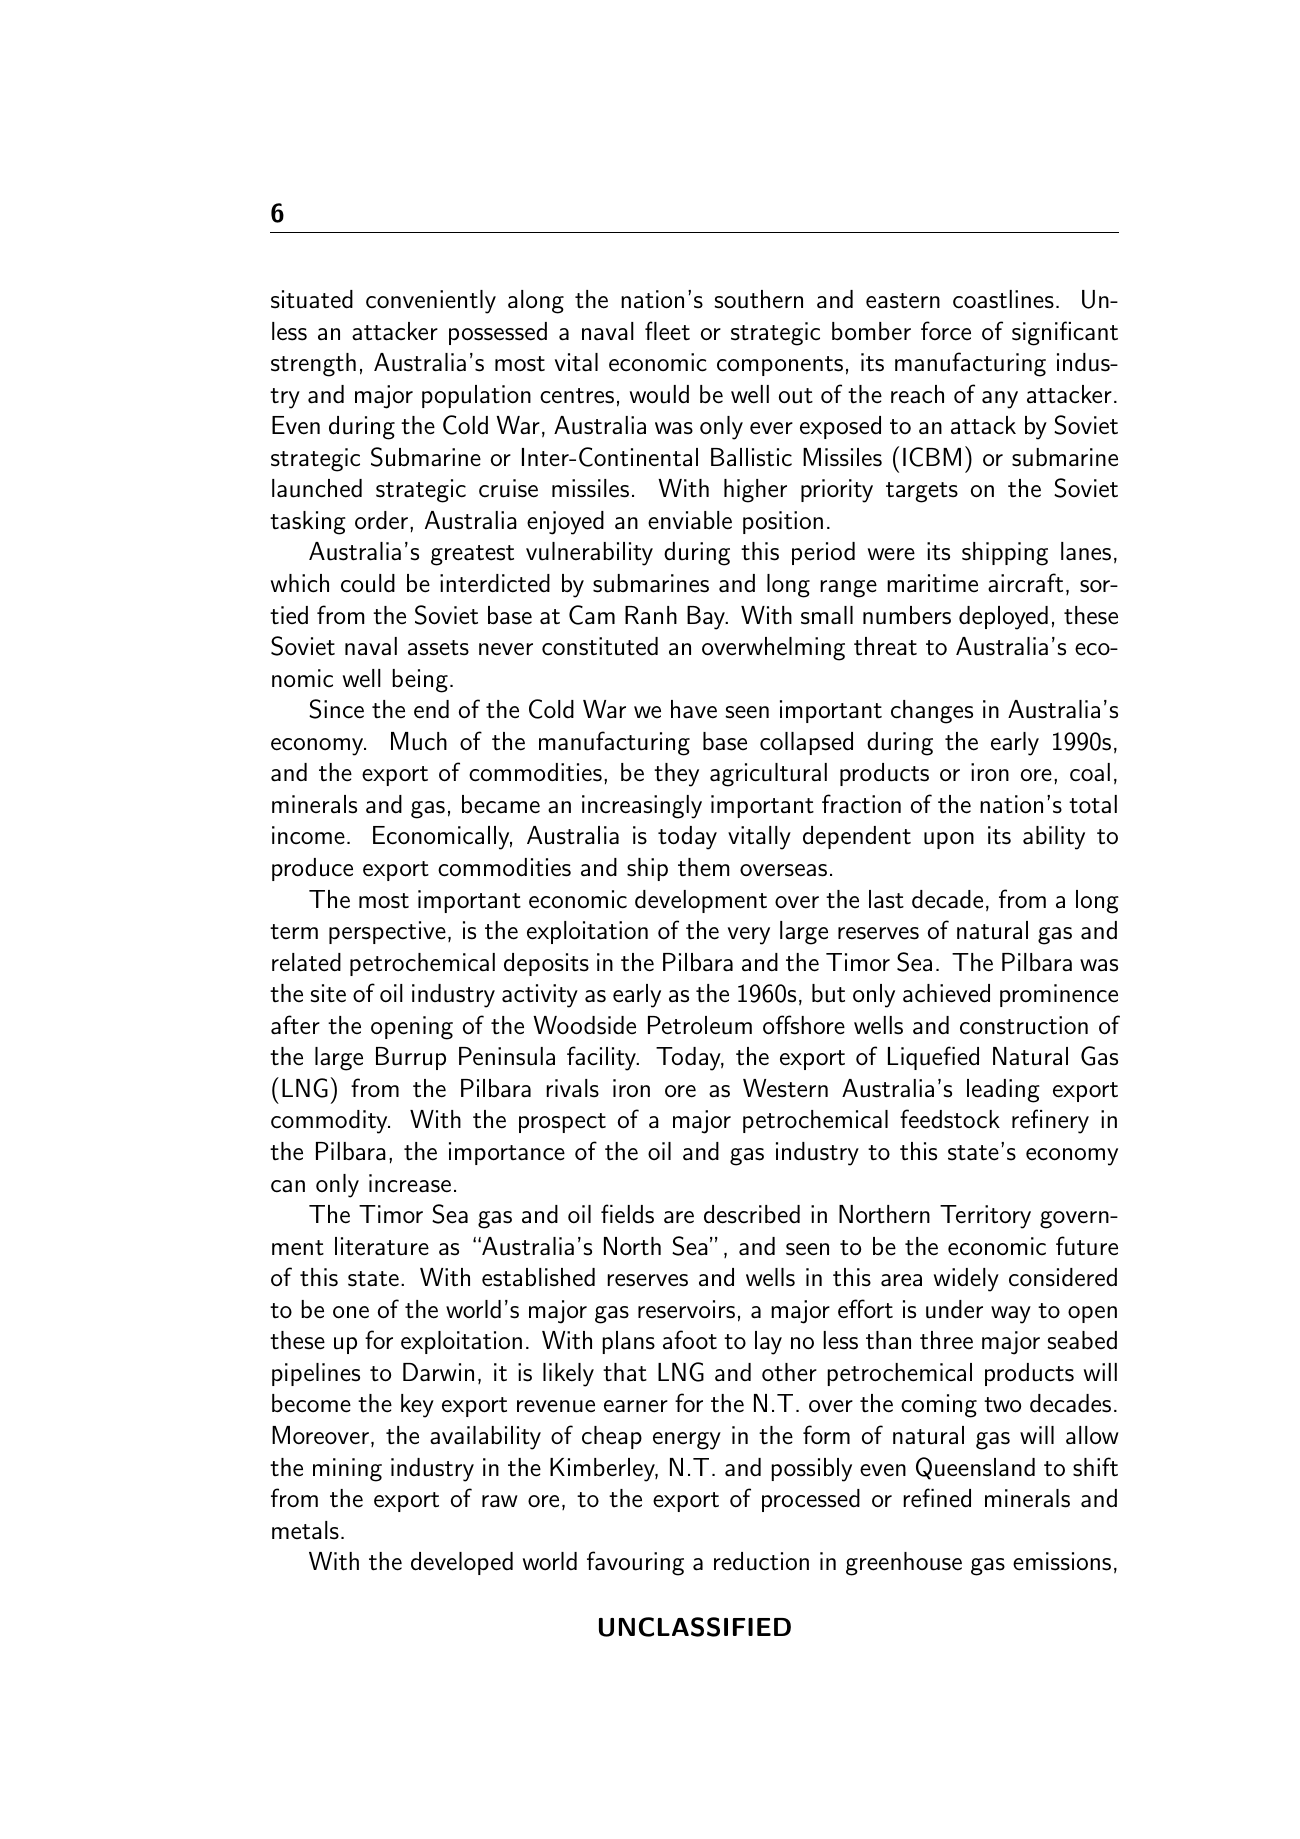 Image resolution: width=1300 pixels, height=1839 pixels. What do you see at coordinates (1003, 618) in the document?
I see `deployed` at bounding box center [1003, 618].
